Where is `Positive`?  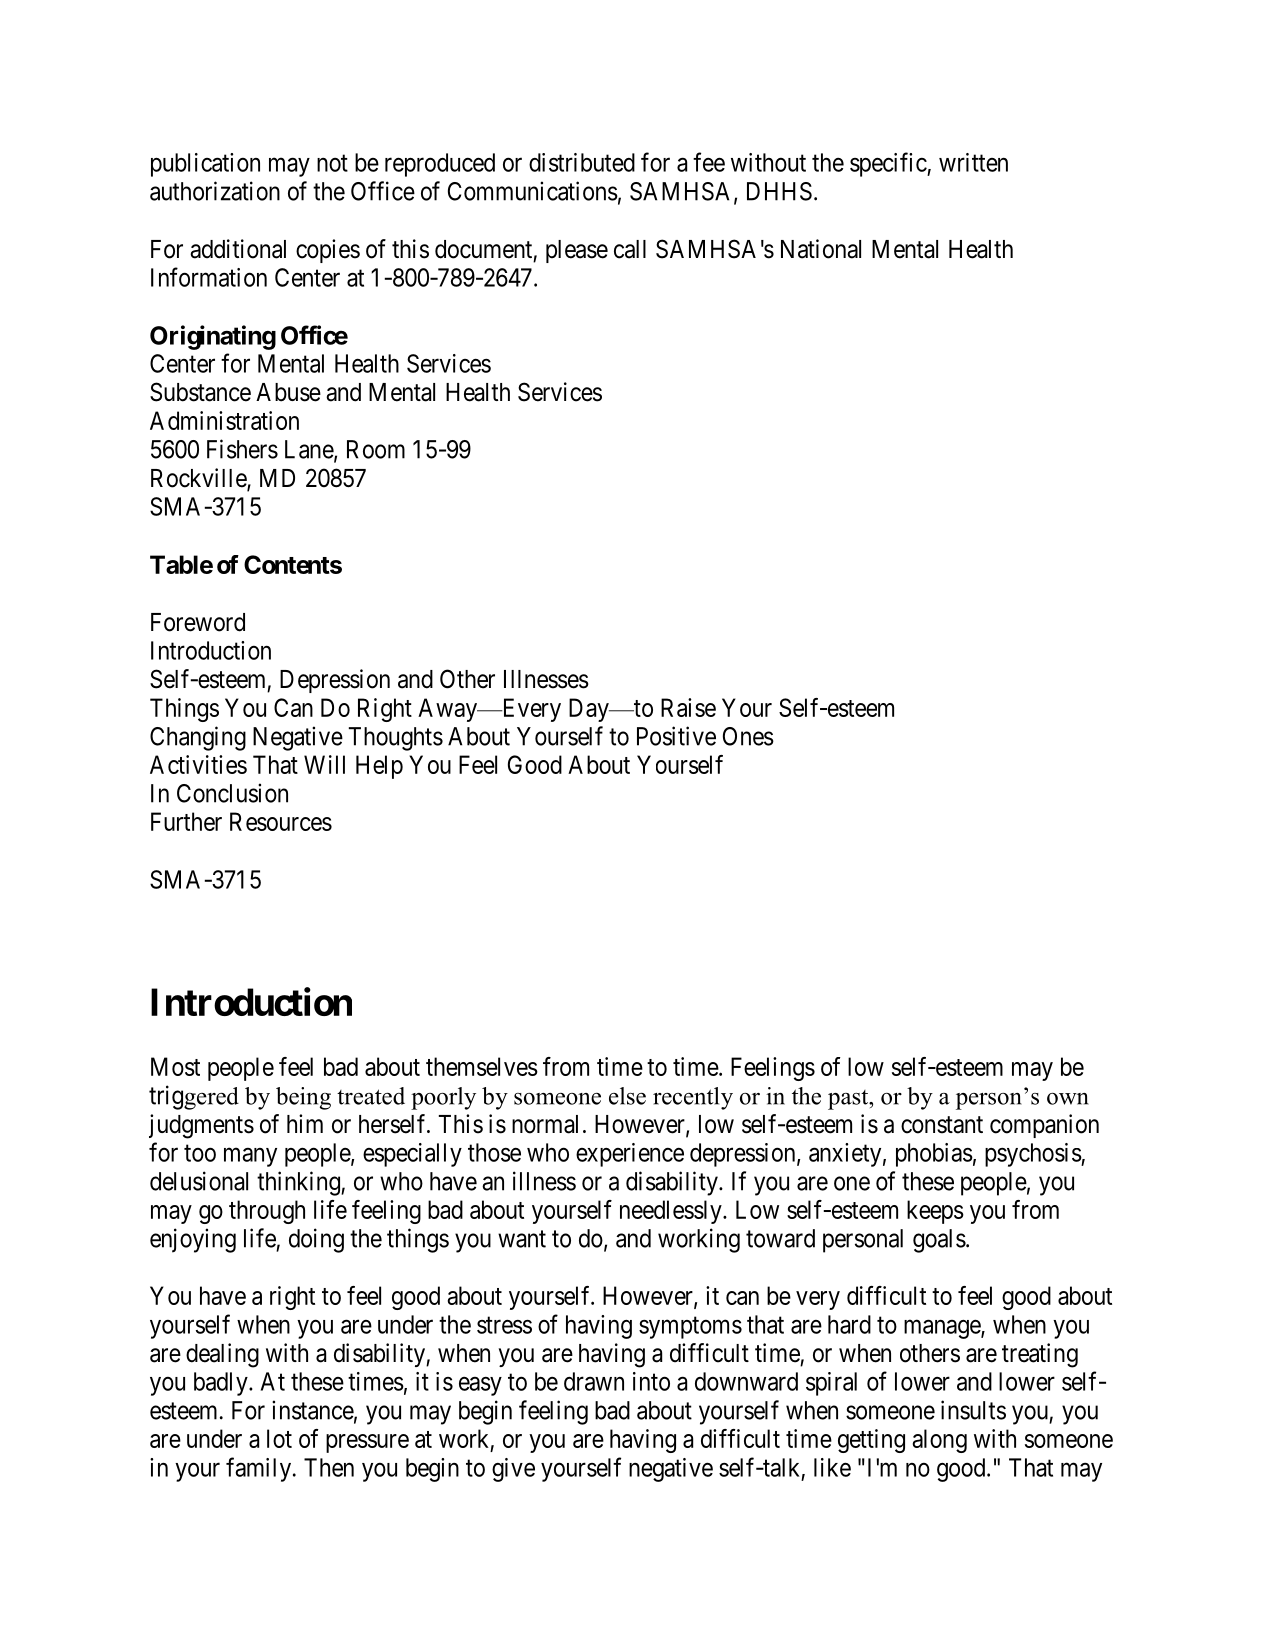 Positive is located at coordinates (676, 736).
